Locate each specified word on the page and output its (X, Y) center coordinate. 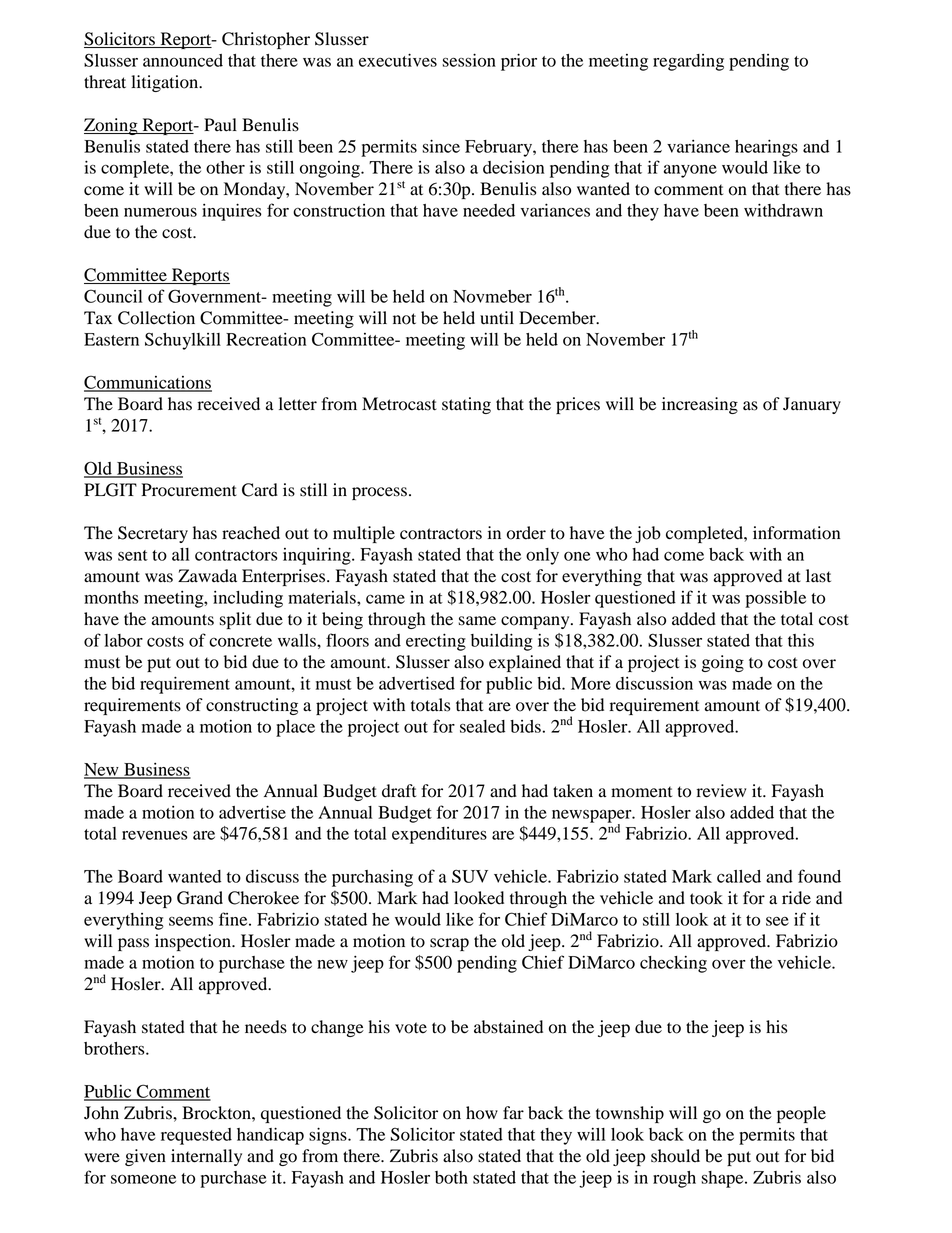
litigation (166, 83)
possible (775, 599)
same (477, 621)
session (469, 60)
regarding (688, 62)
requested (196, 1136)
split (235, 620)
